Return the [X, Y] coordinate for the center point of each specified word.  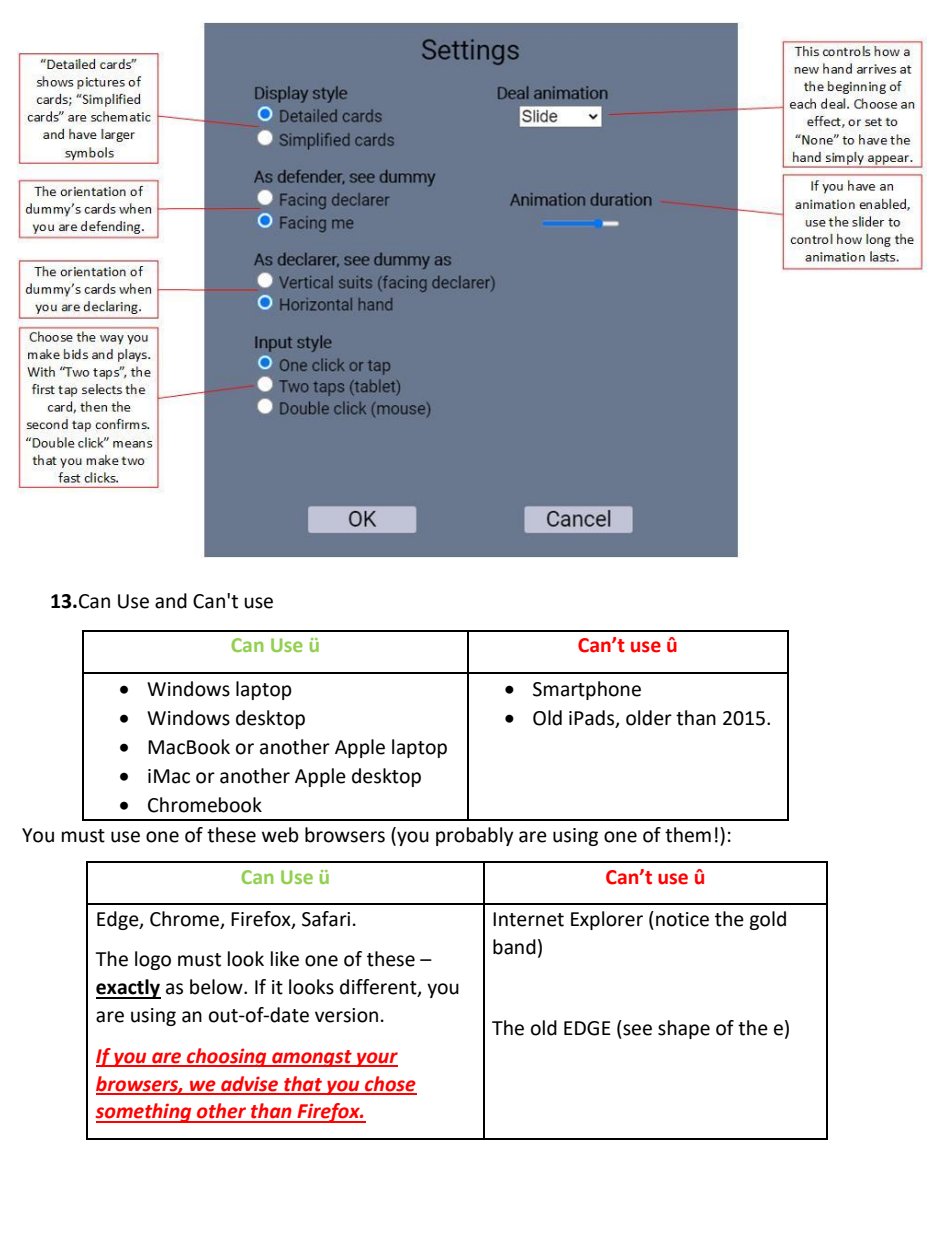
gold [767, 920]
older [649, 718]
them [688, 835]
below [217, 987]
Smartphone [587, 690]
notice [682, 919]
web [280, 835]
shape [684, 1029]
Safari [326, 919]
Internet [528, 919]
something [144, 1113]
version [346, 1015]
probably [475, 836]
